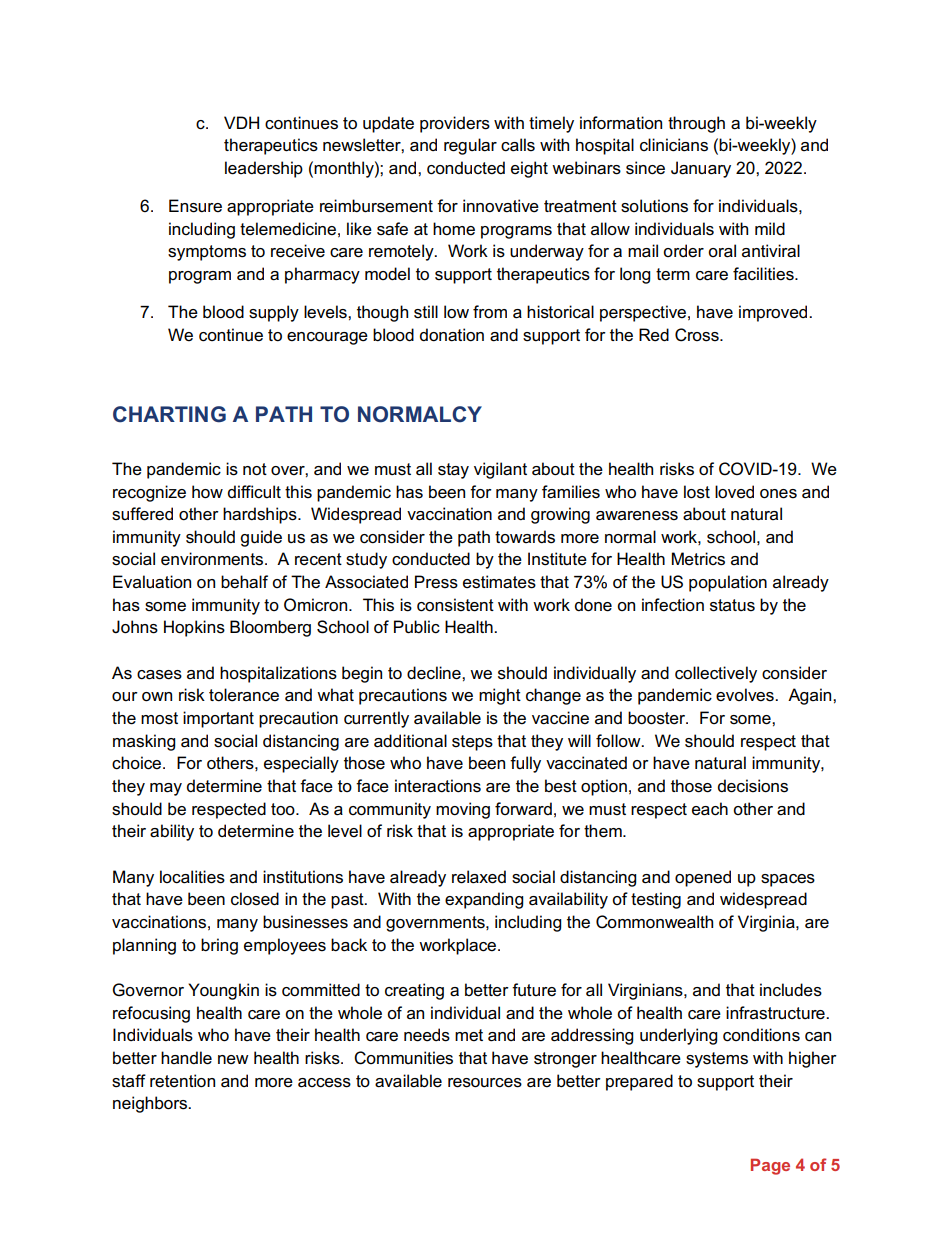  What do you see at coordinates (701, 169) in the document?
I see `January` at bounding box center [701, 169].
